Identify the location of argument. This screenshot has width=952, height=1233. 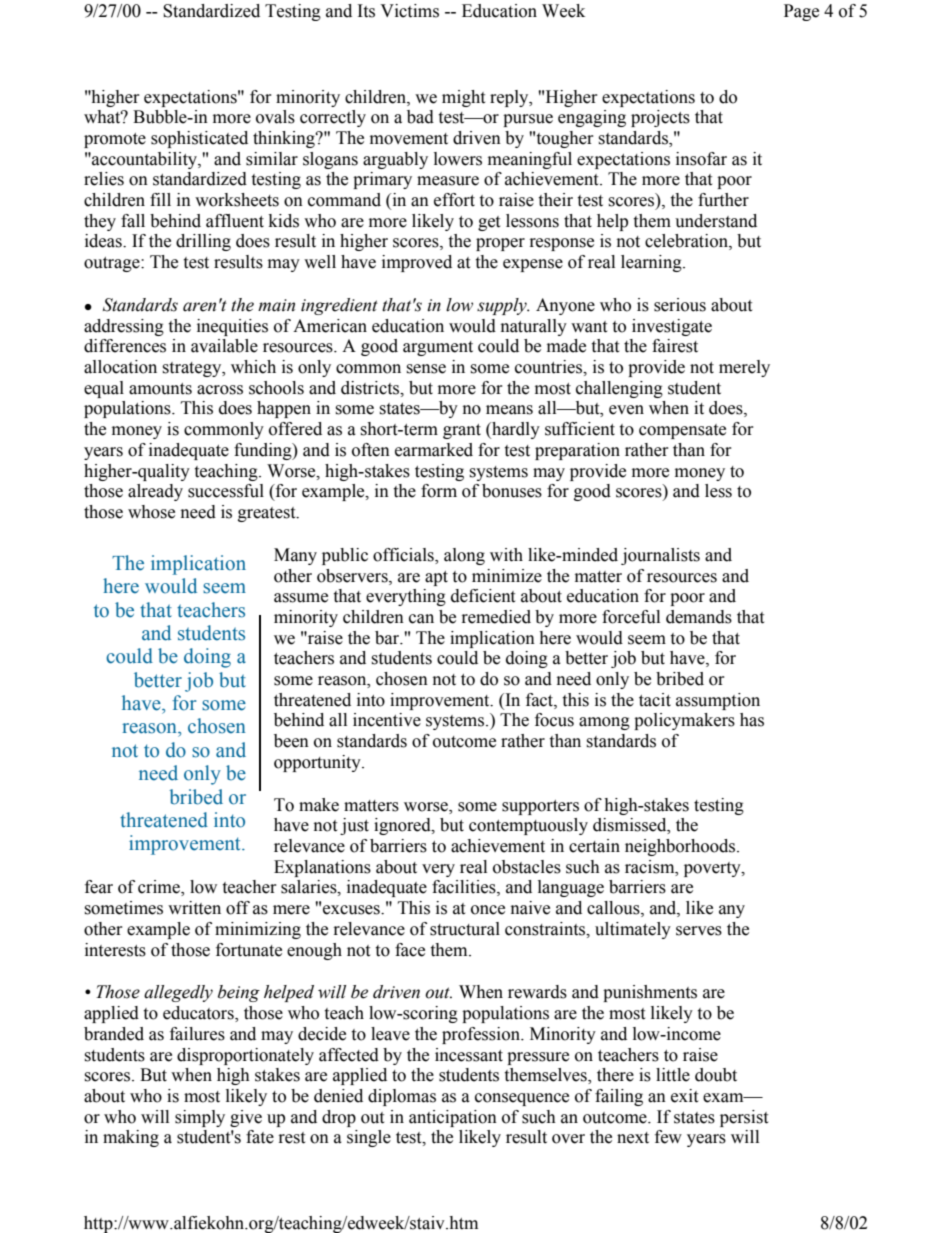
(438, 348).
